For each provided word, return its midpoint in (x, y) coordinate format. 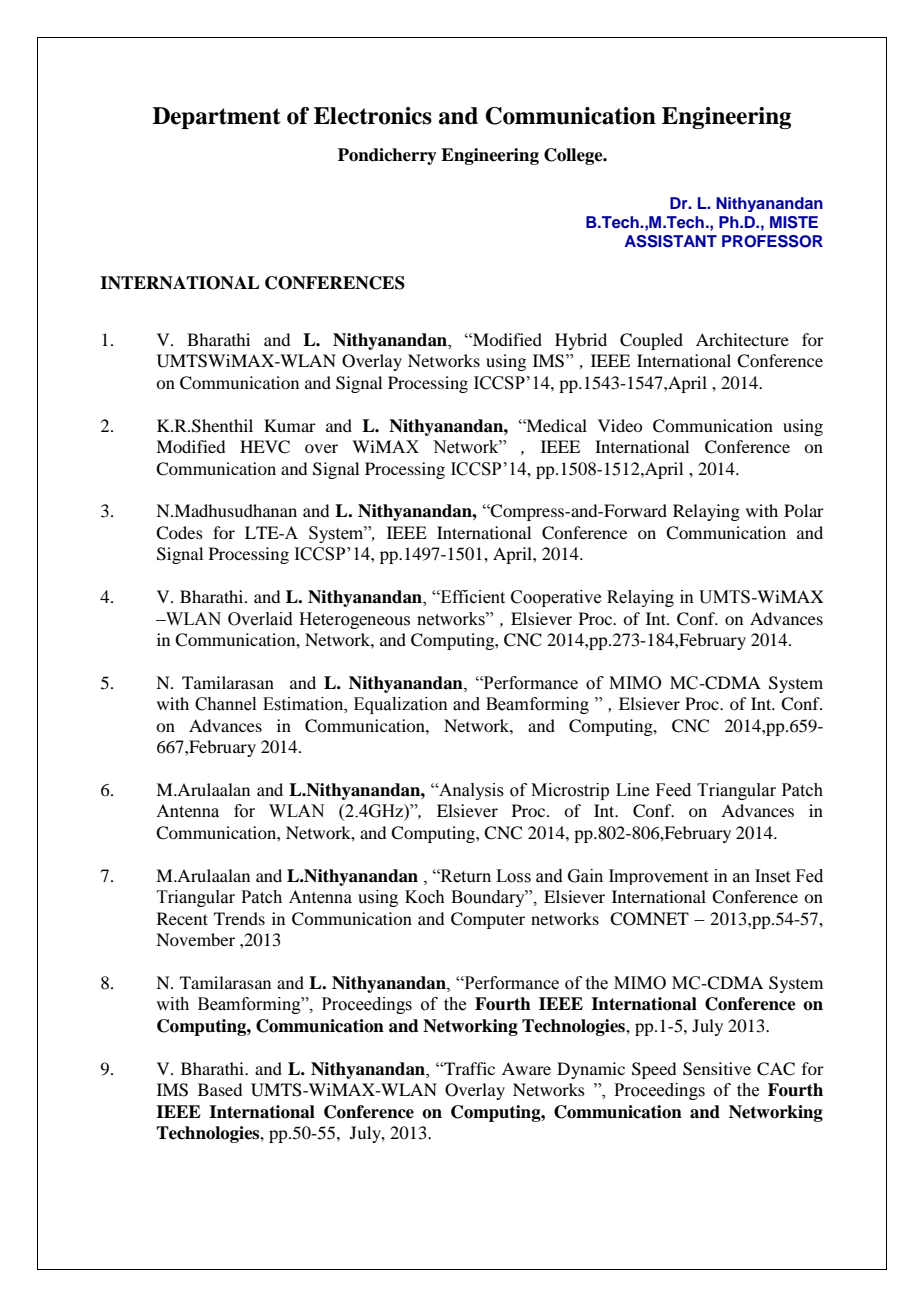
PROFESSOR (772, 241)
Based (220, 1089)
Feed (673, 790)
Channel (225, 704)
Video (620, 425)
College (574, 156)
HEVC (265, 447)
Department (217, 118)
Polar (804, 510)
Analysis (470, 791)
